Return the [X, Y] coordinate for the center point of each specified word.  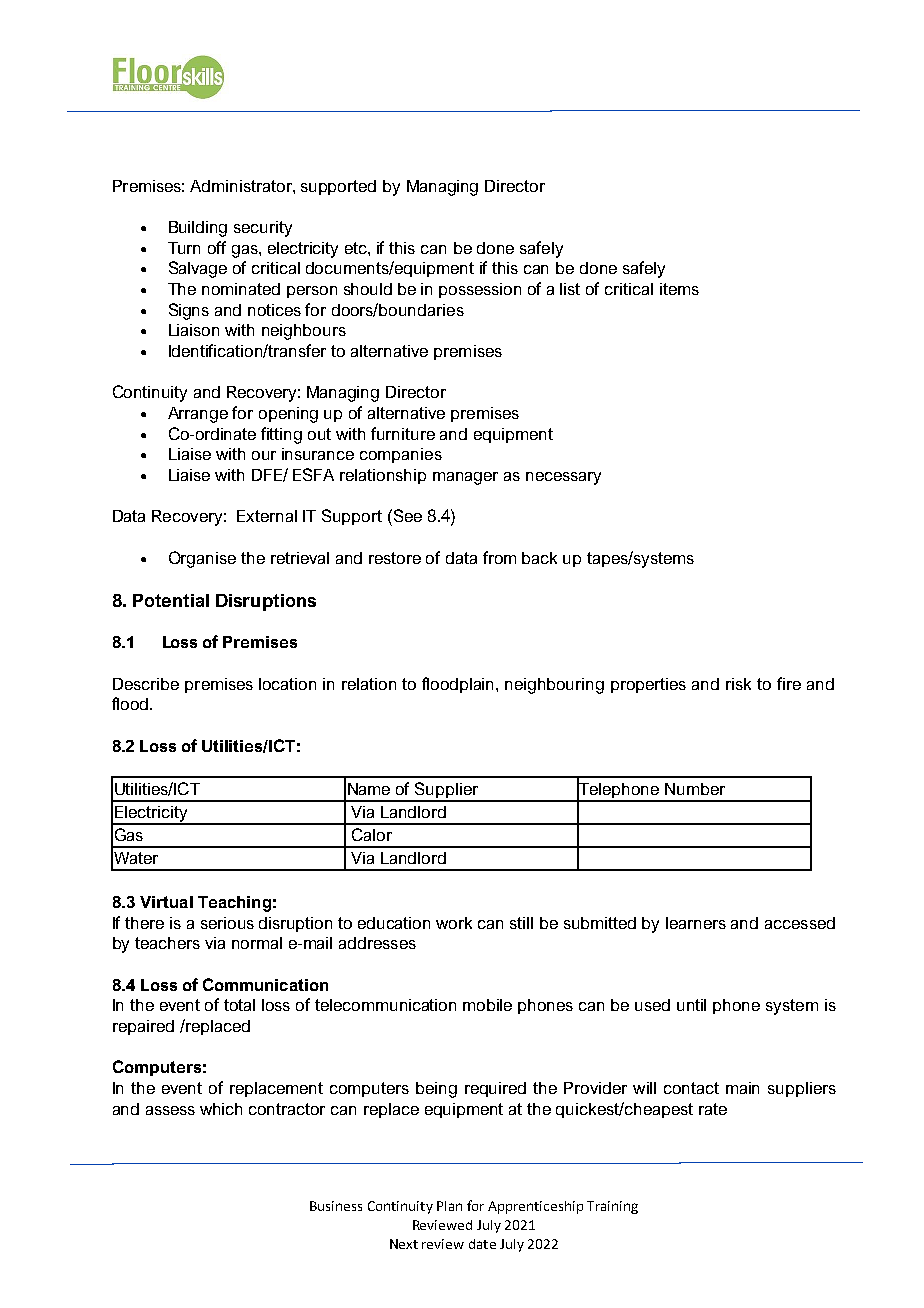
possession [480, 290]
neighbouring [554, 686]
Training [612, 1207]
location [287, 684]
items [679, 289]
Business [336, 1206]
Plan [449, 1206]
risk [738, 684]
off [217, 247]
